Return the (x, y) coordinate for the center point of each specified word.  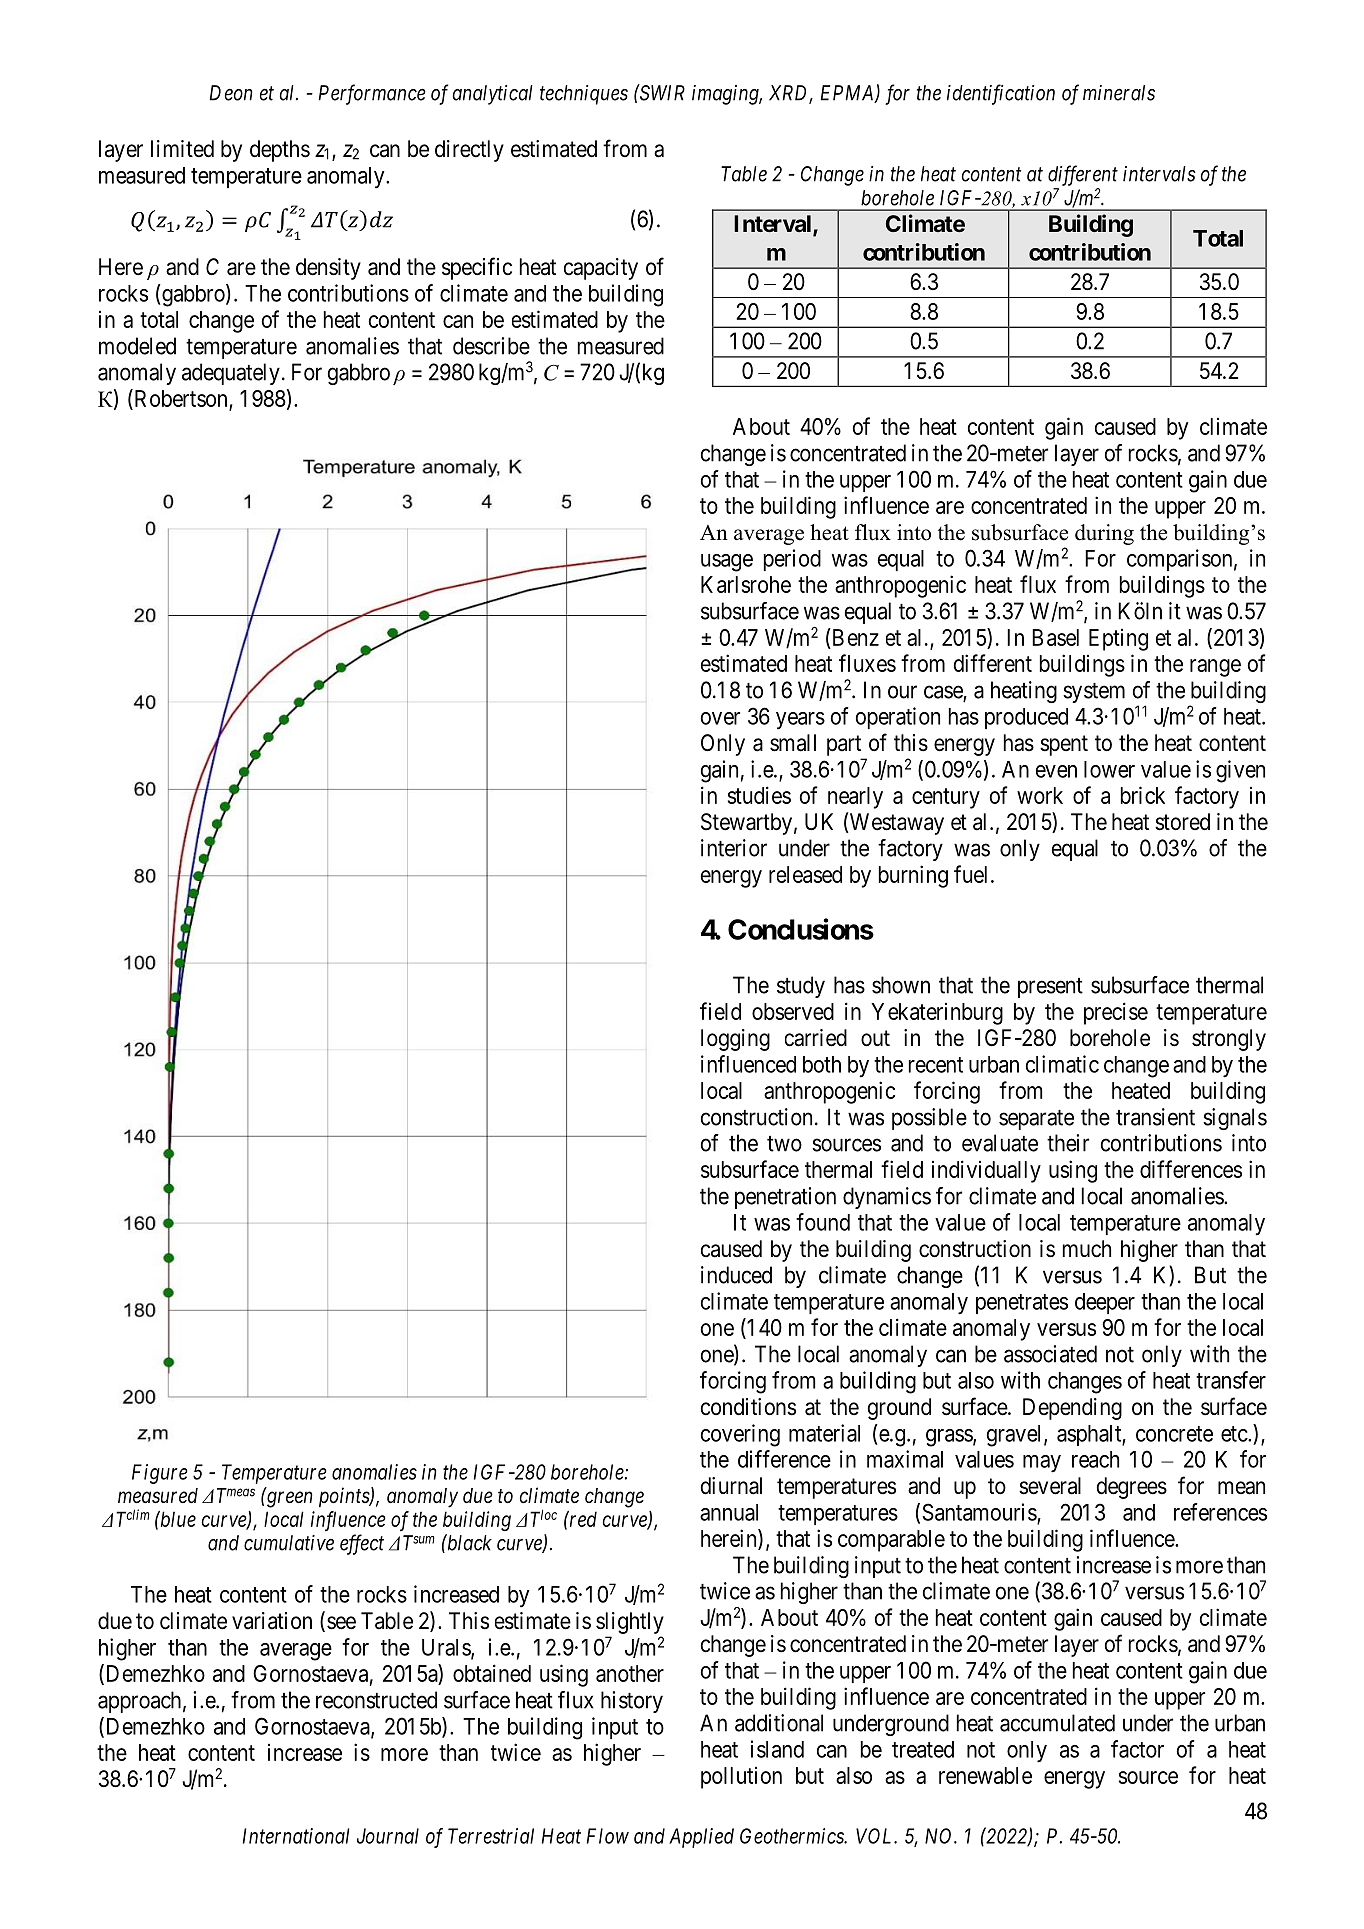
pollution (741, 1778)
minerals (1119, 93)
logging (735, 1040)
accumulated (1057, 1723)
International (296, 1836)
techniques (584, 95)
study (801, 987)
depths (280, 151)
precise (1116, 1013)
